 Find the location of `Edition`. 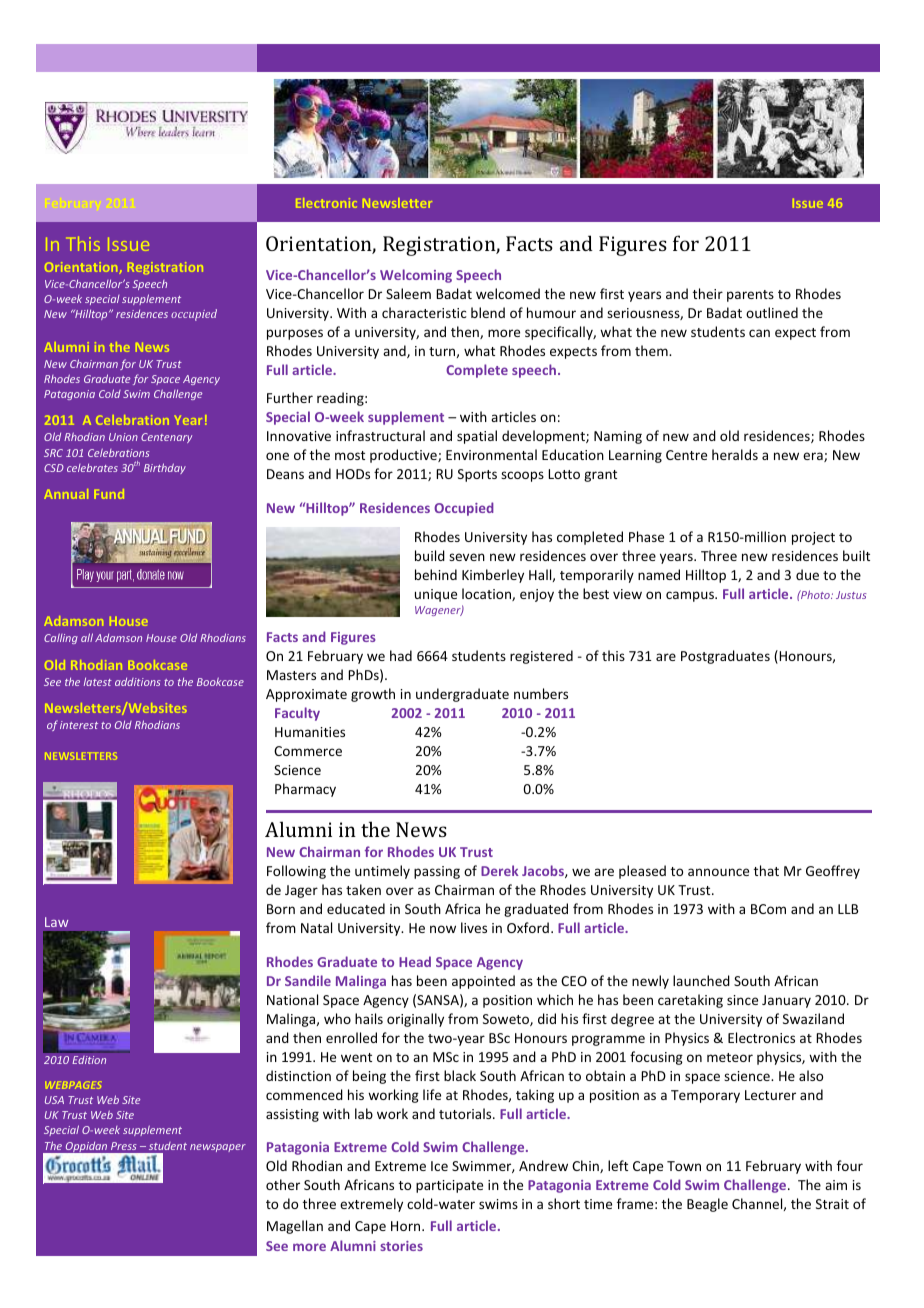

Edition is located at coordinates (89, 1060).
